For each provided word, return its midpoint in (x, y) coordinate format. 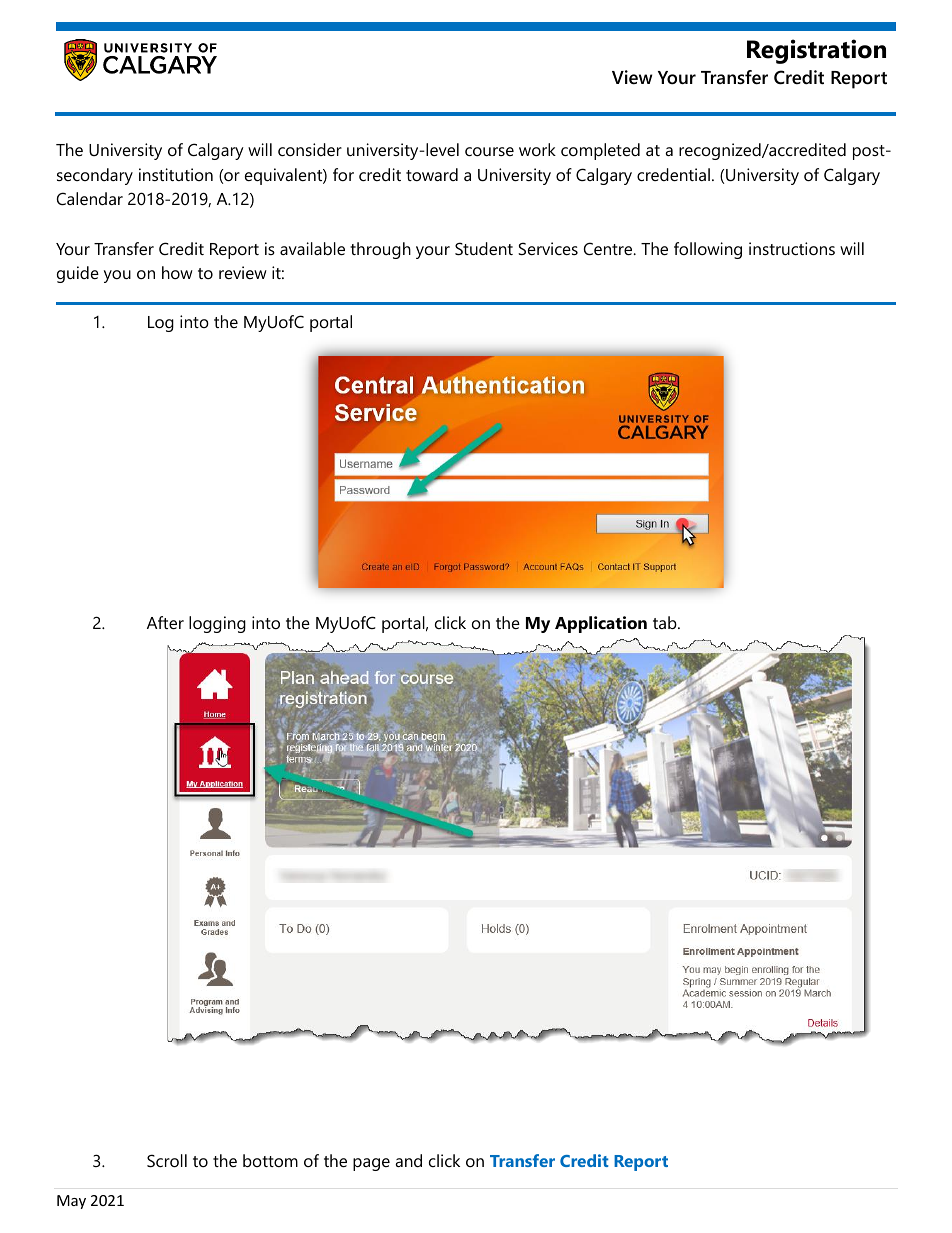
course (489, 151)
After (165, 622)
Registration (816, 51)
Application (601, 624)
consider (310, 149)
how (177, 272)
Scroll (167, 1160)
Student (484, 248)
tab (666, 622)
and (408, 1160)
